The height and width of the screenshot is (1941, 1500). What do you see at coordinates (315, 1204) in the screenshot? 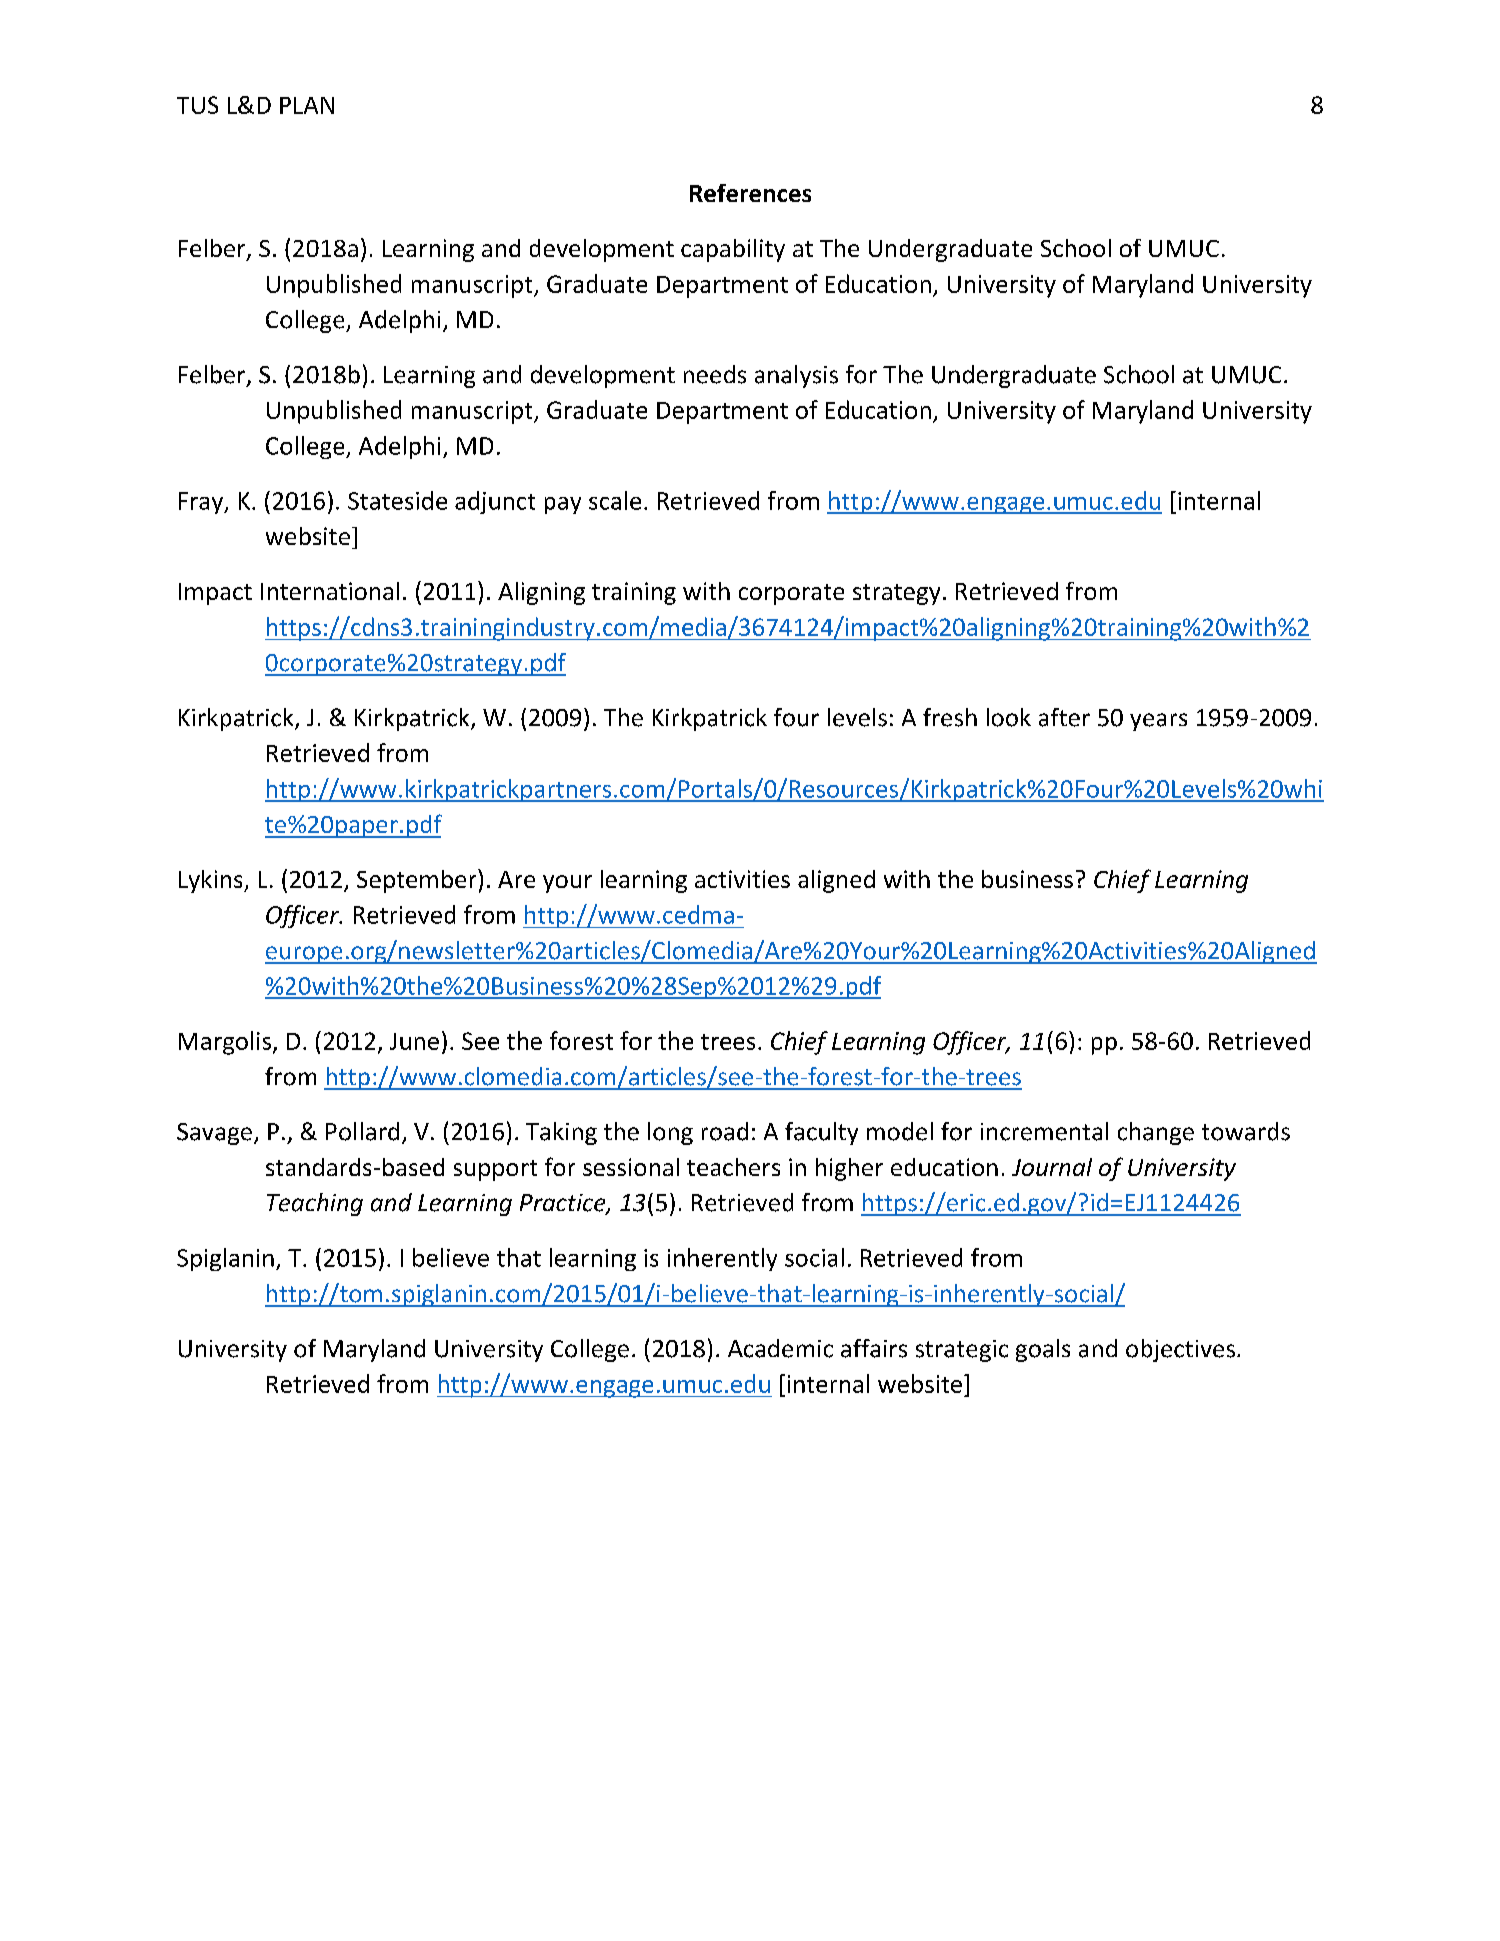
I see `Teaching` at bounding box center [315, 1204].
